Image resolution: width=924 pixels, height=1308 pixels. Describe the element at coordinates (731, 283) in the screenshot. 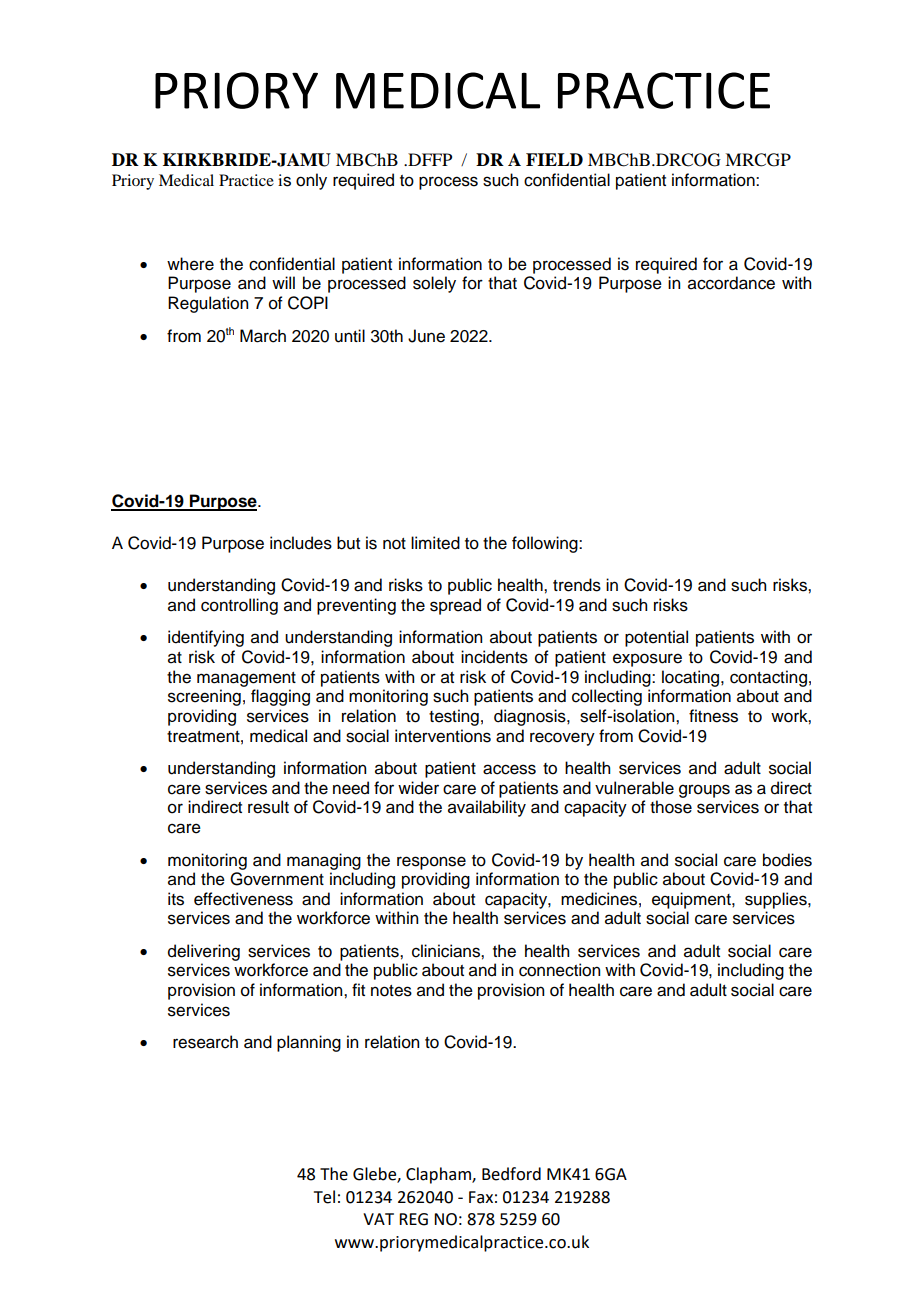

I see `accordance` at that location.
